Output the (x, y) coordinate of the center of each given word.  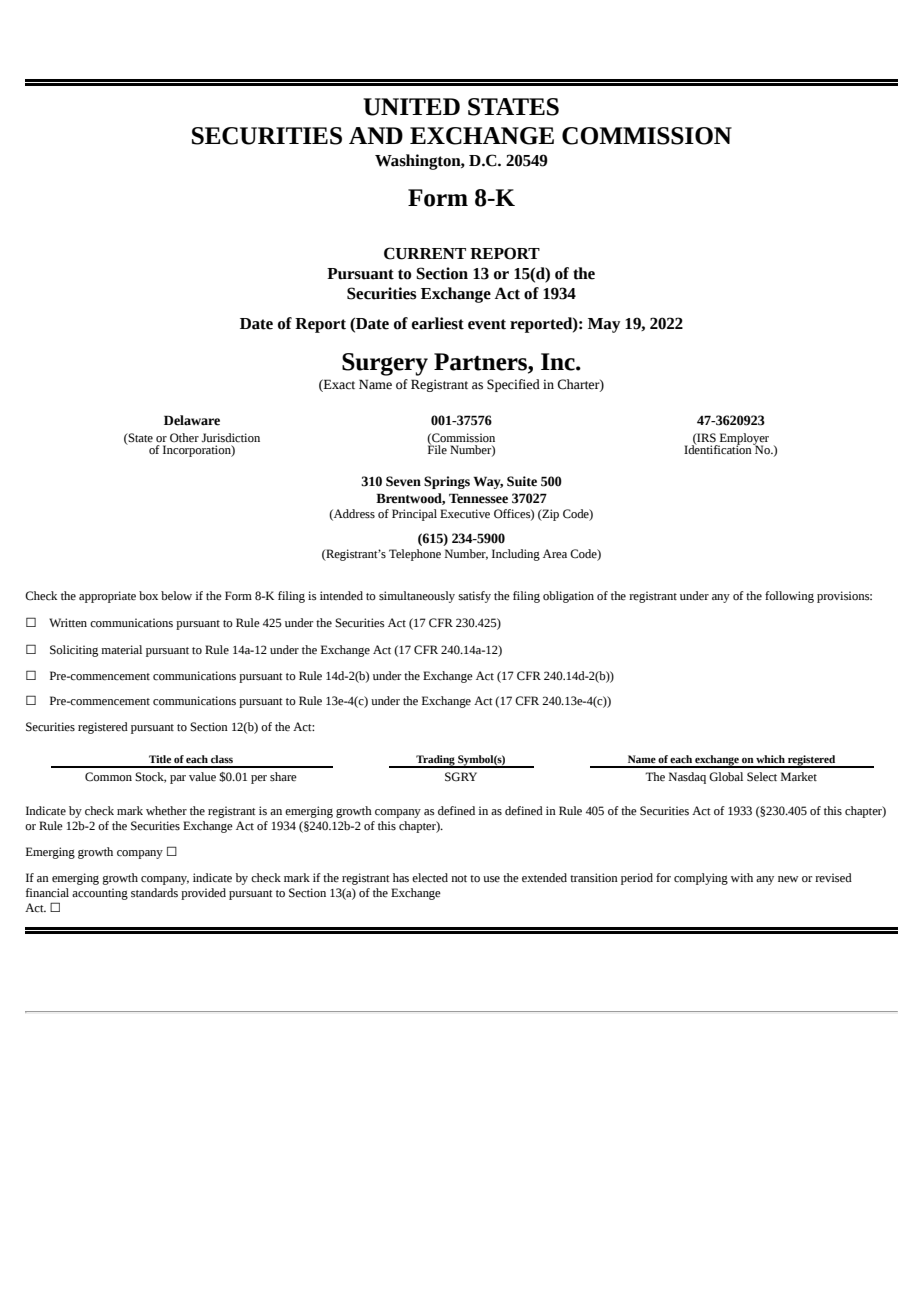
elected (430, 878)
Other (184, 438)
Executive (465, 514)
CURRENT (425, 253)
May (604, 325)
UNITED (411, 107)
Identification (719, 449)
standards (154, 893)
